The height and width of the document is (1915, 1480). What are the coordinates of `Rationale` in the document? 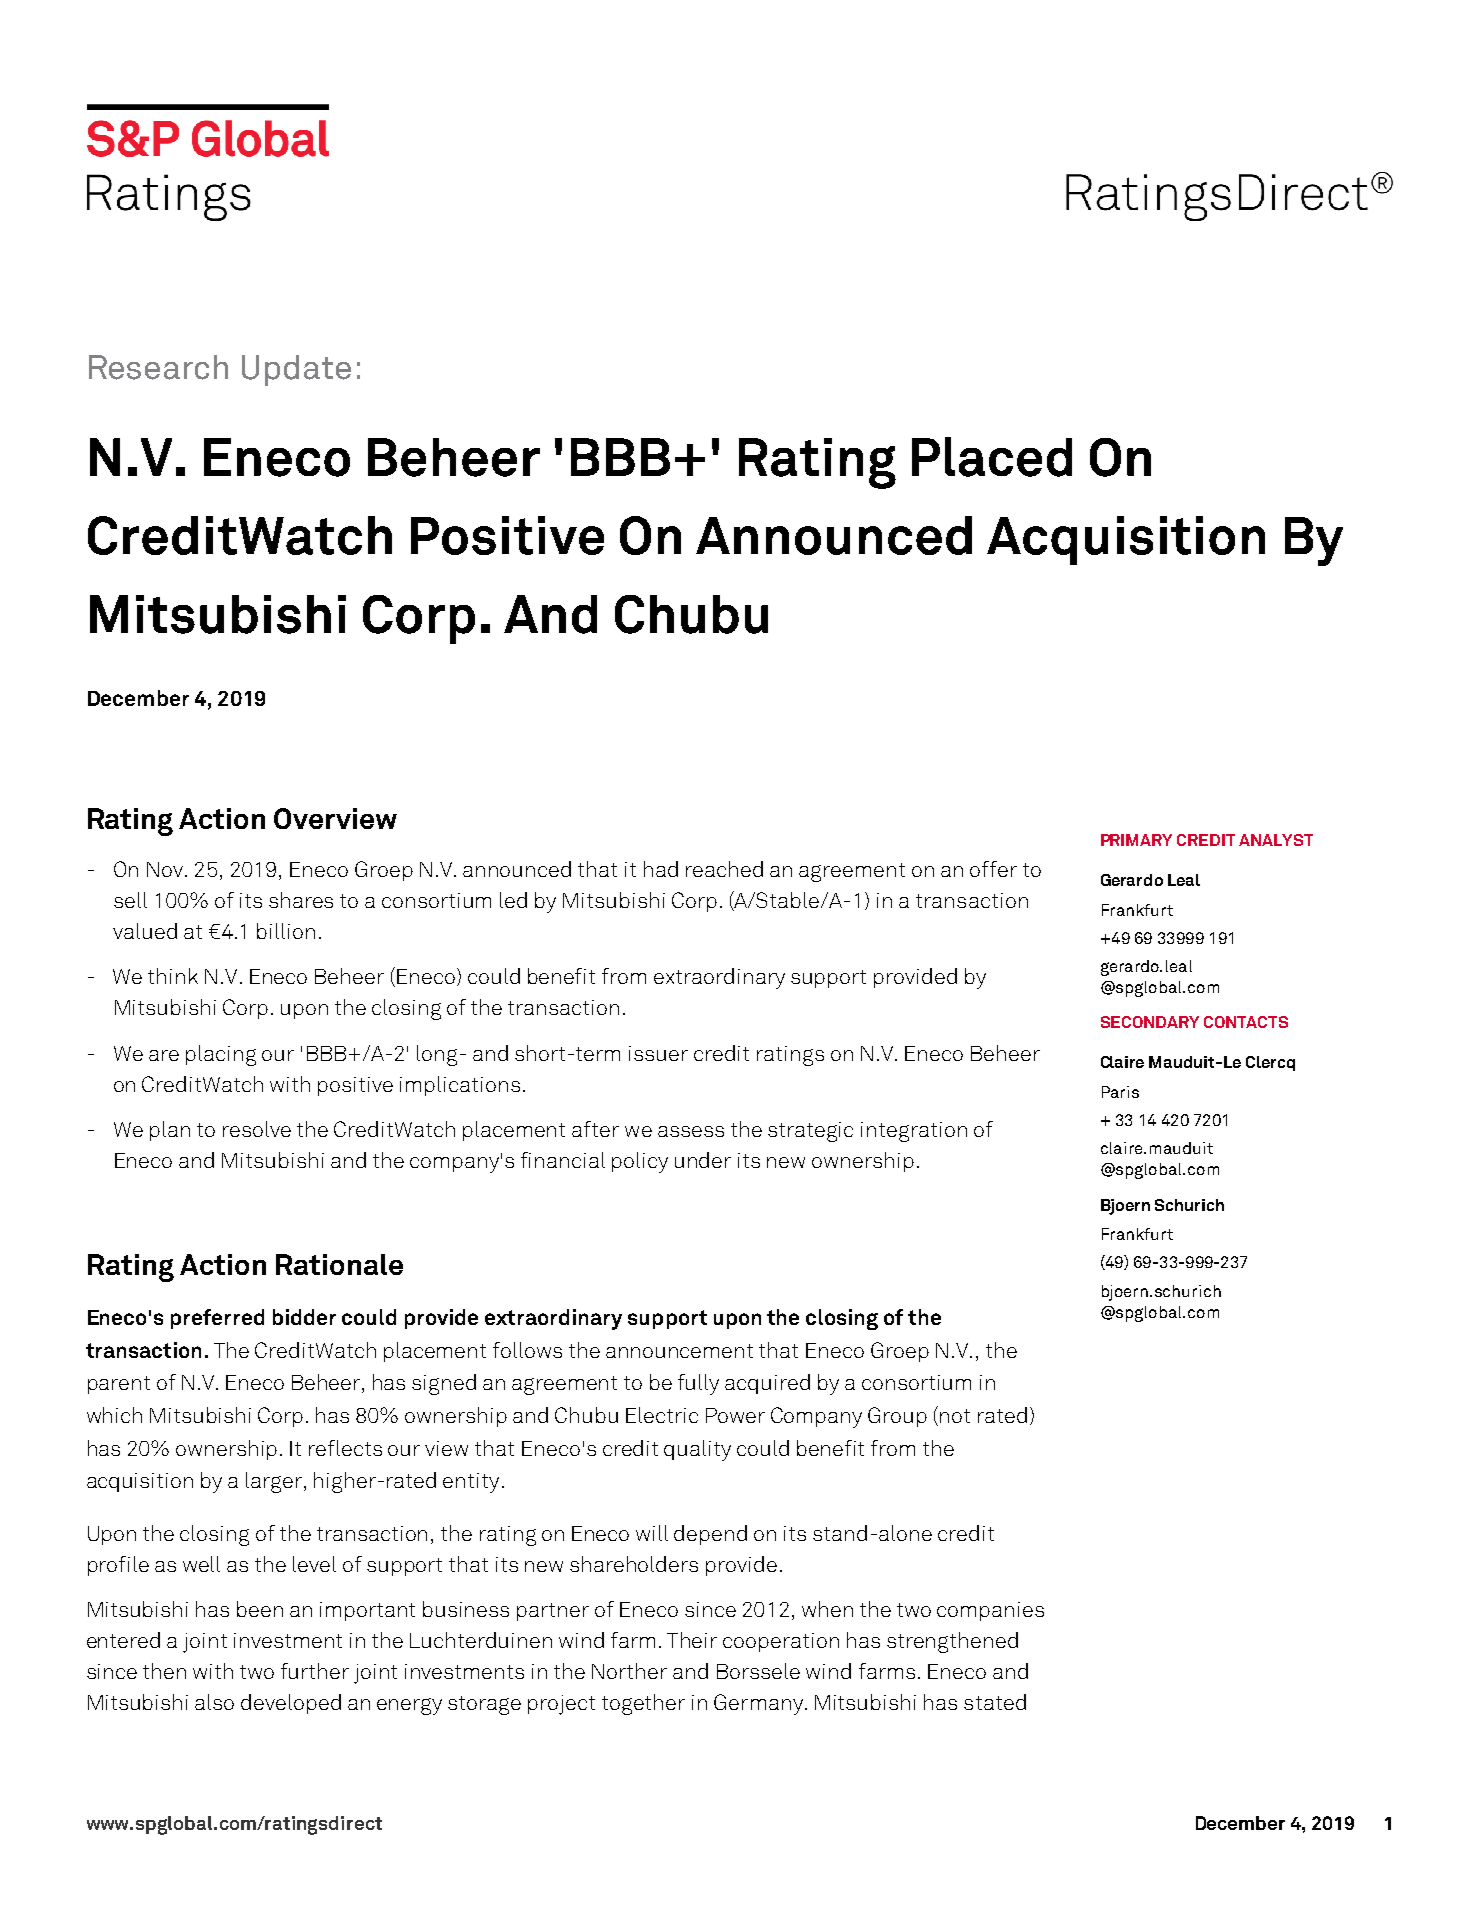 It's located at (339, 1264).
